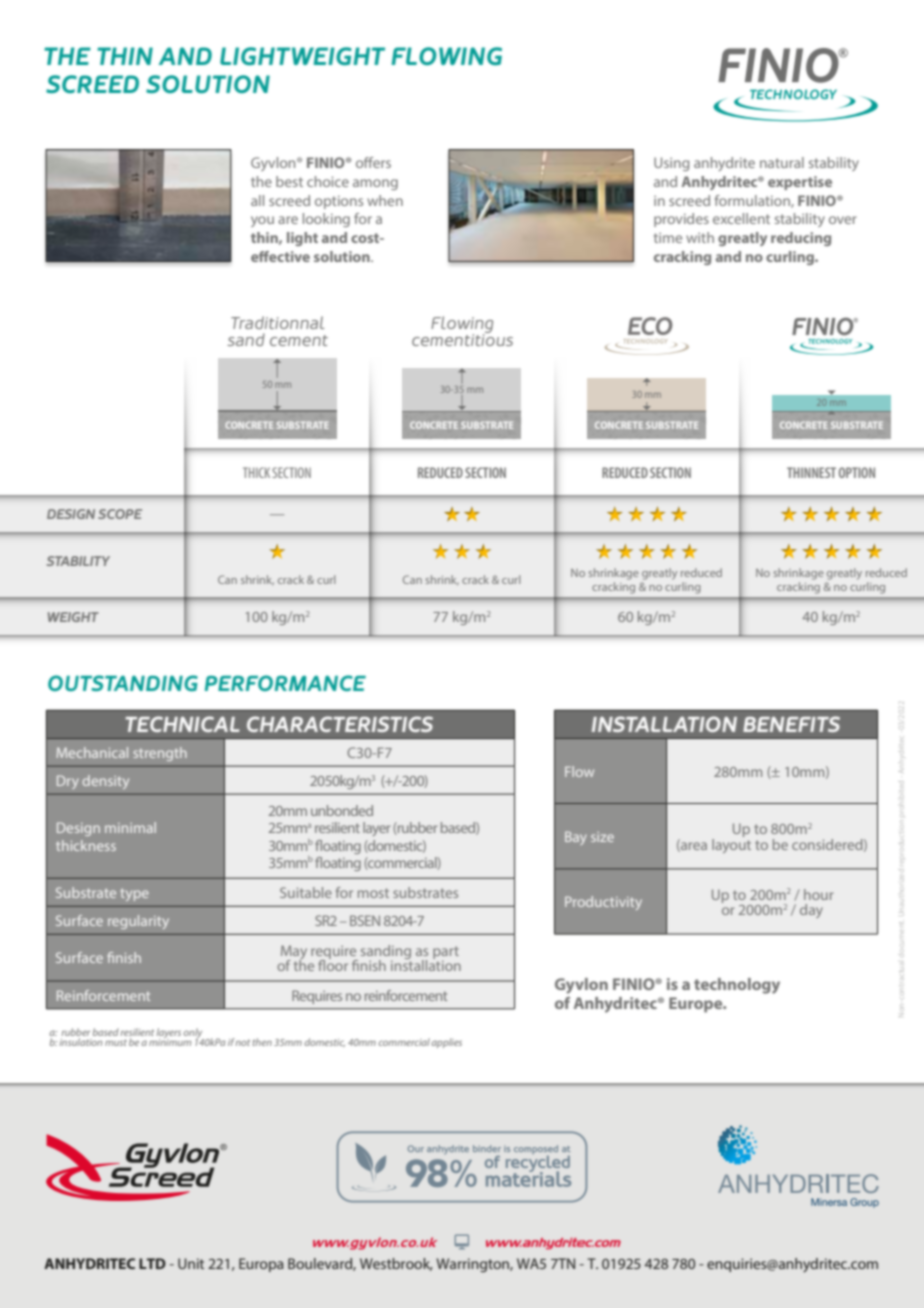  What do you see at coordinates (152, 1263) in the screenshot?
I see `LTD` at bounding box center [152, 1263].
